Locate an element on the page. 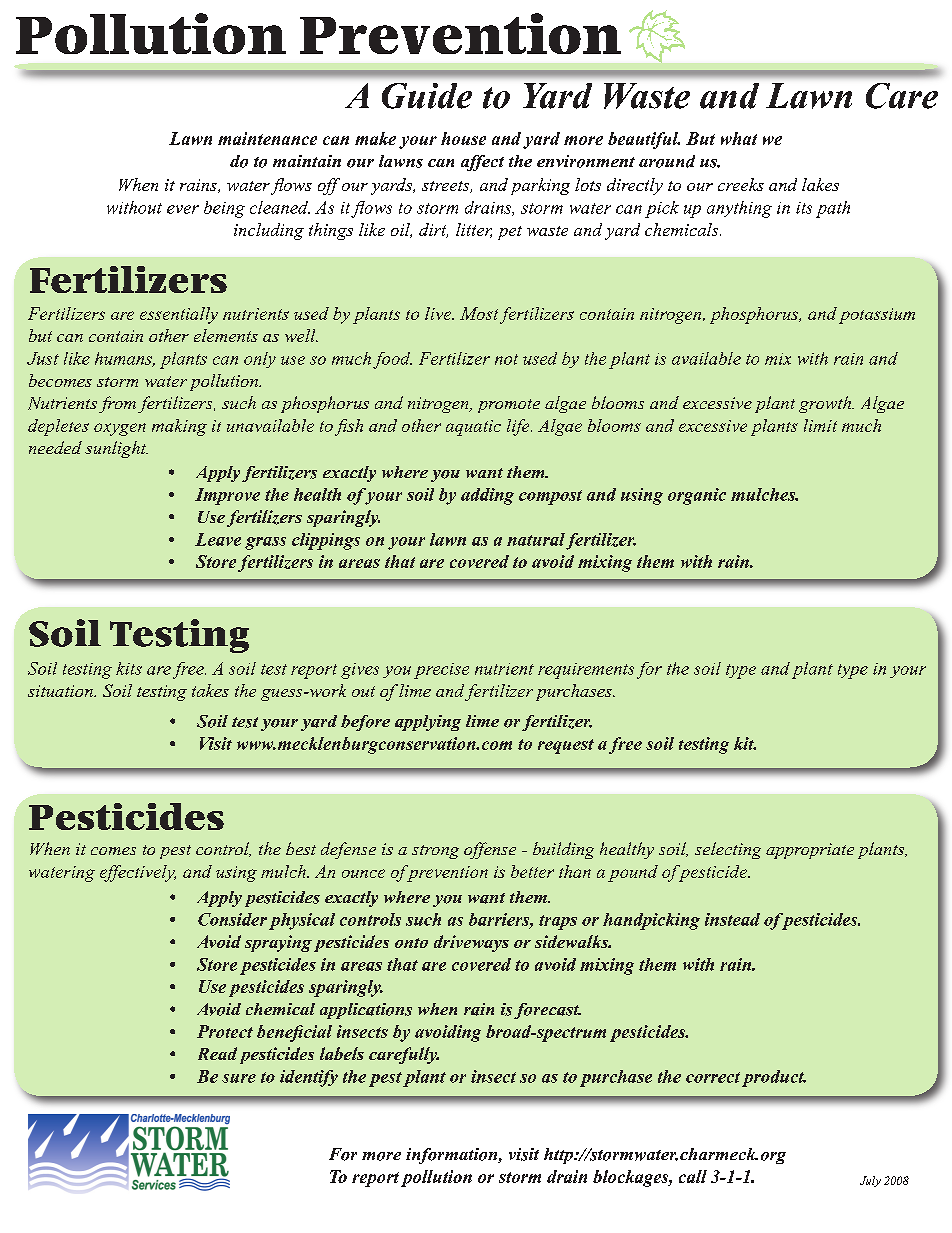  house is located at coordinates (463, 138).
